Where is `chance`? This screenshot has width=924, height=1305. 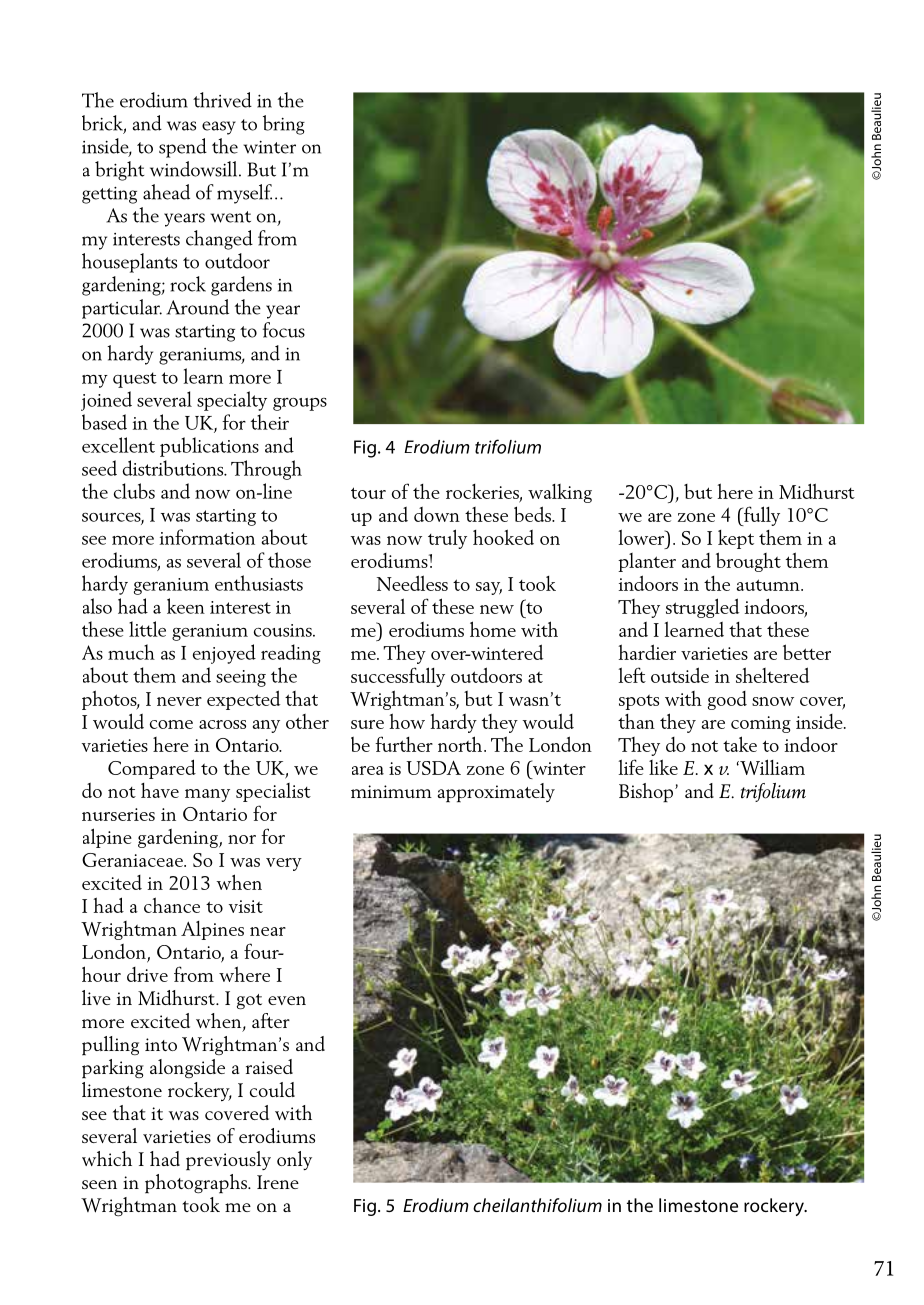 chance is located at coordinates (172, 905).
